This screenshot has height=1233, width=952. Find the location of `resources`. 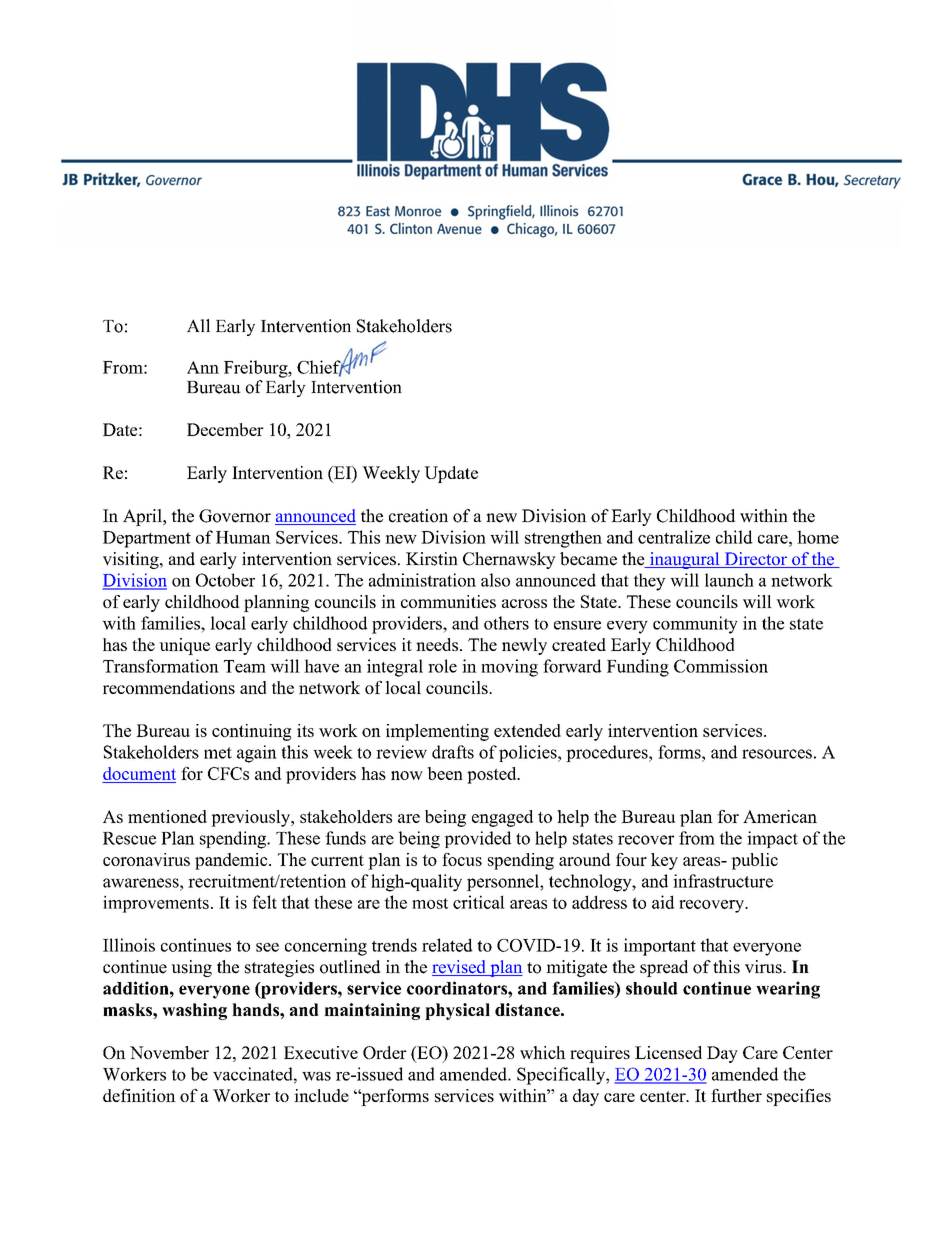

resources is located at coordinates (777, 754).
